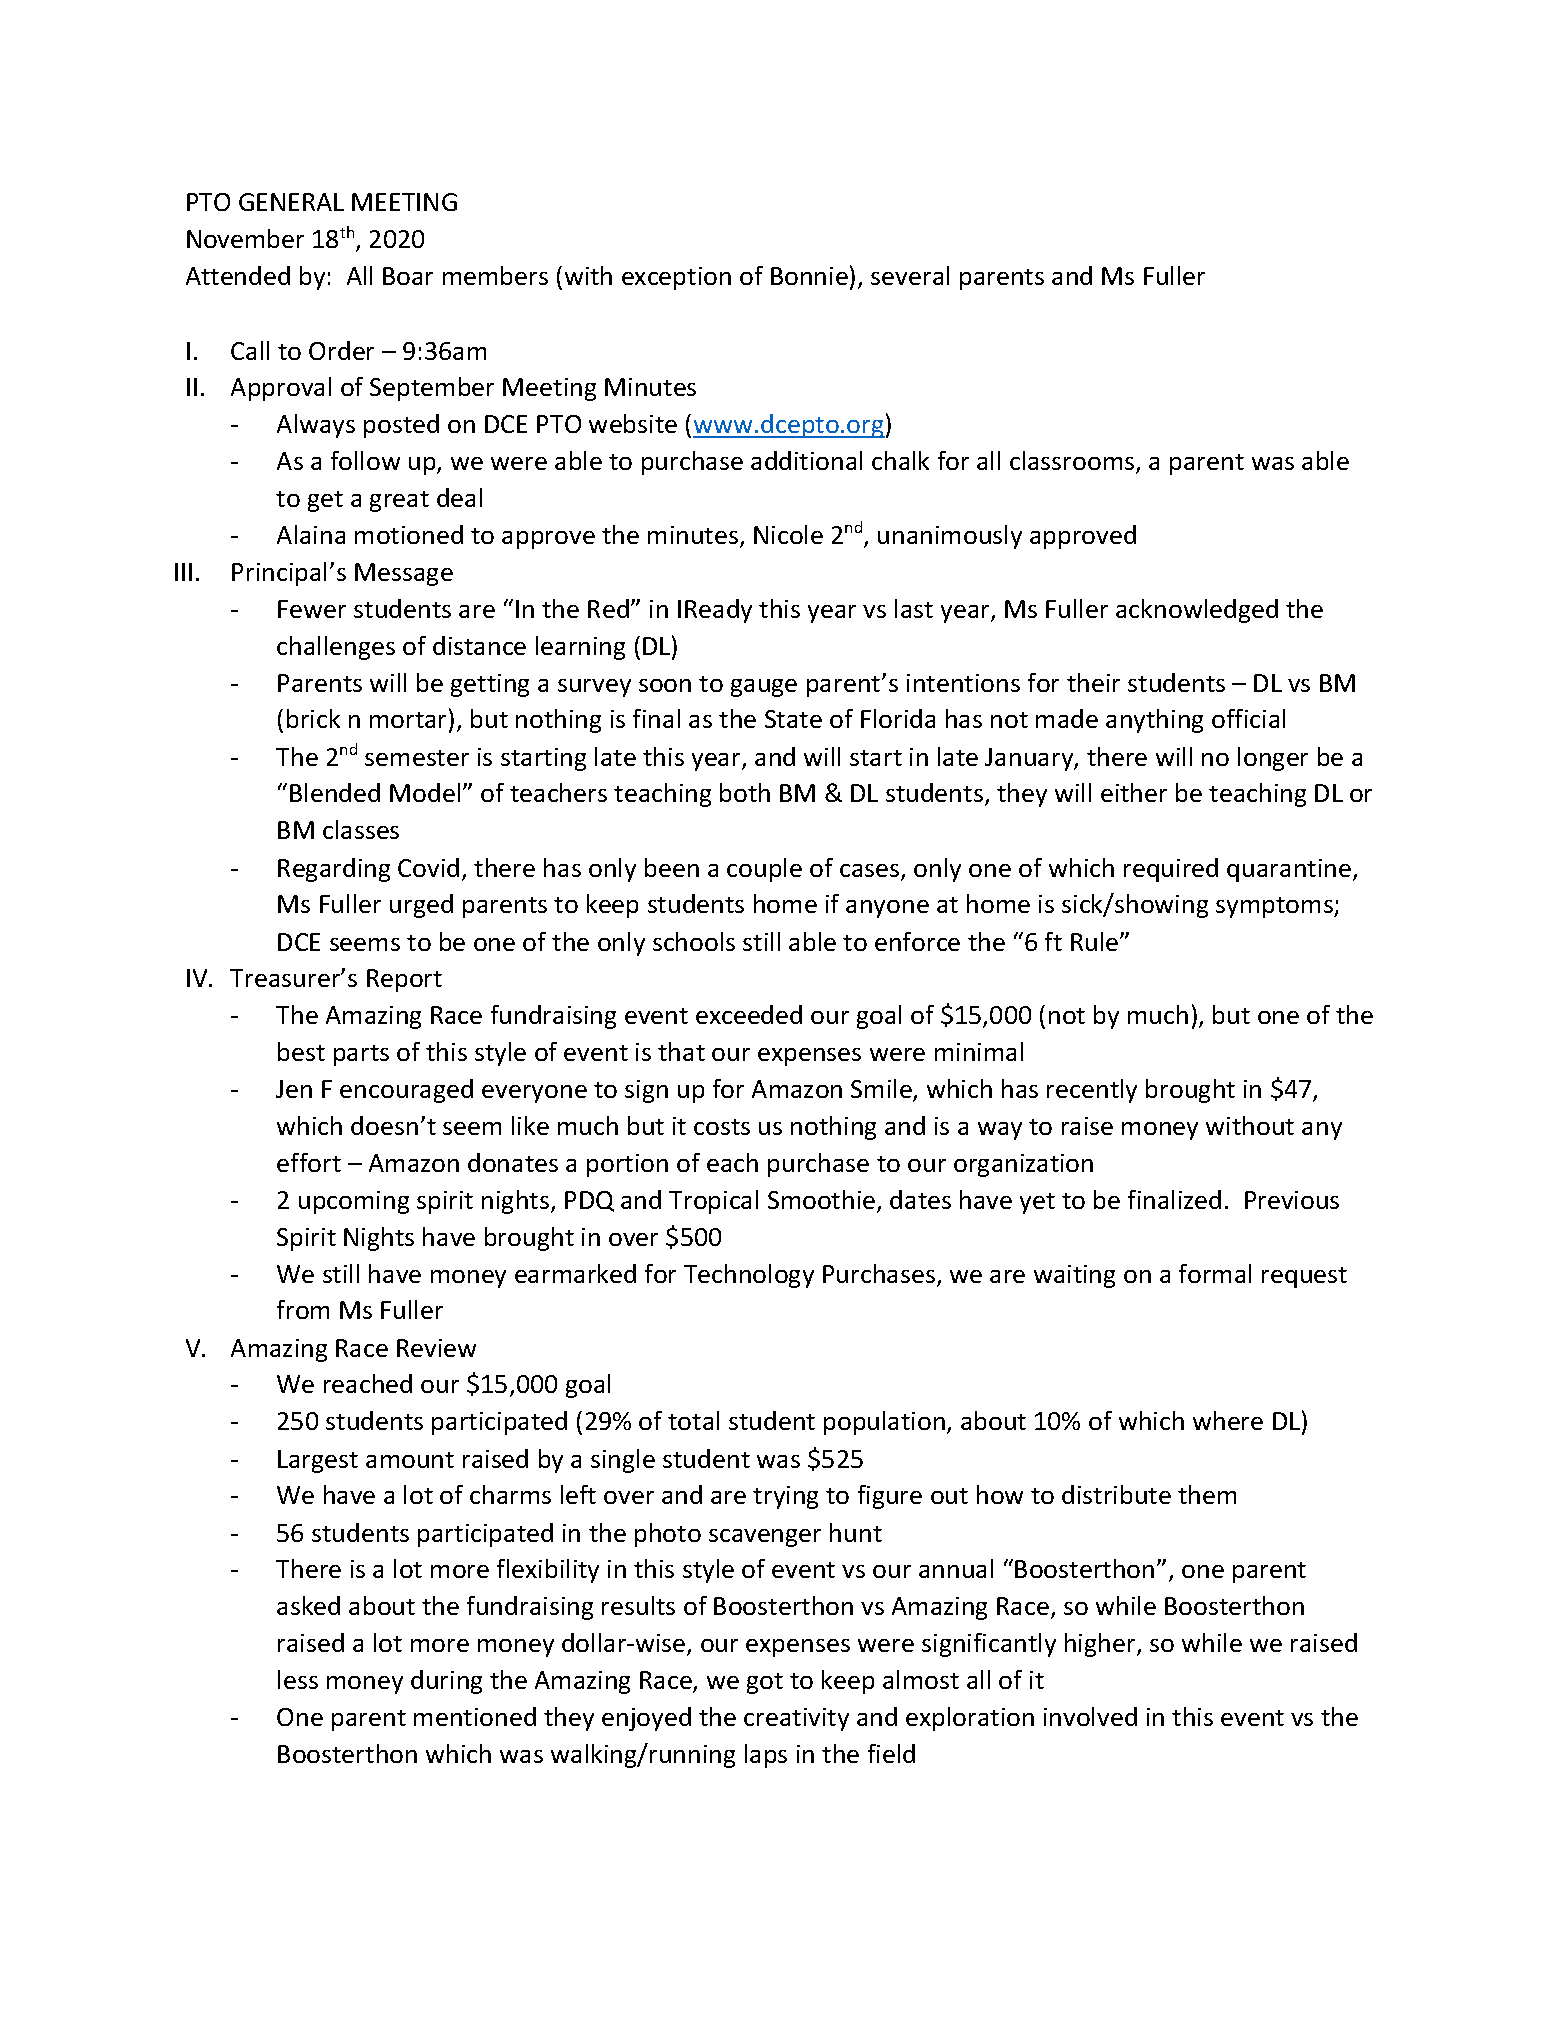  Describe the element at coordinates (291, 202) in the page. I see `GENERAL` at that location.
